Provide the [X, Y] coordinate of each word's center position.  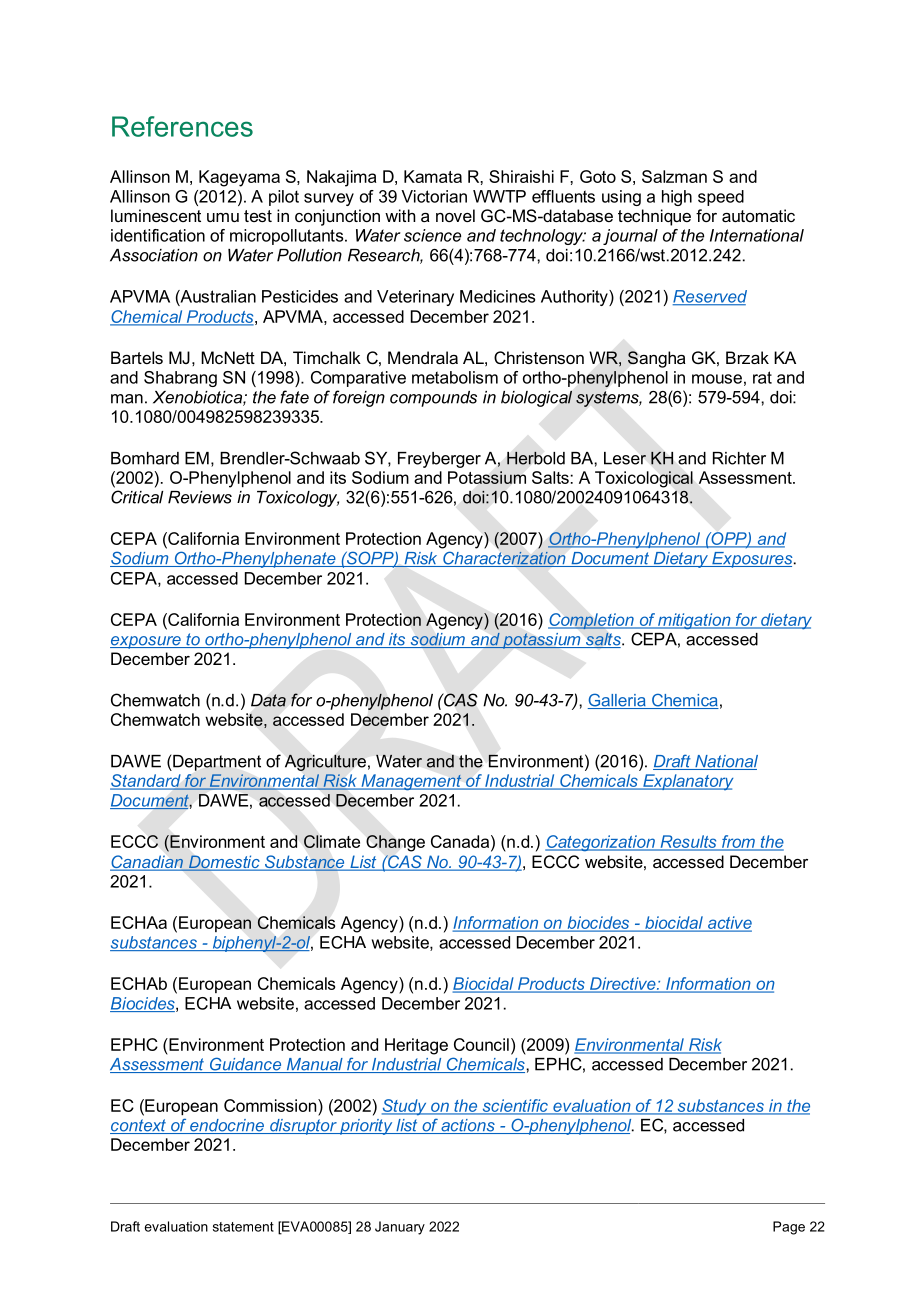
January [400, 1228]
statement [243, 1227]
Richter [739, 458]
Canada [461, 841]
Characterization [504, 559]
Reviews [200, 497]
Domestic [224, 863]
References [182, 126]
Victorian [434, 196]
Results [688, 842]
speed [721, 198]
